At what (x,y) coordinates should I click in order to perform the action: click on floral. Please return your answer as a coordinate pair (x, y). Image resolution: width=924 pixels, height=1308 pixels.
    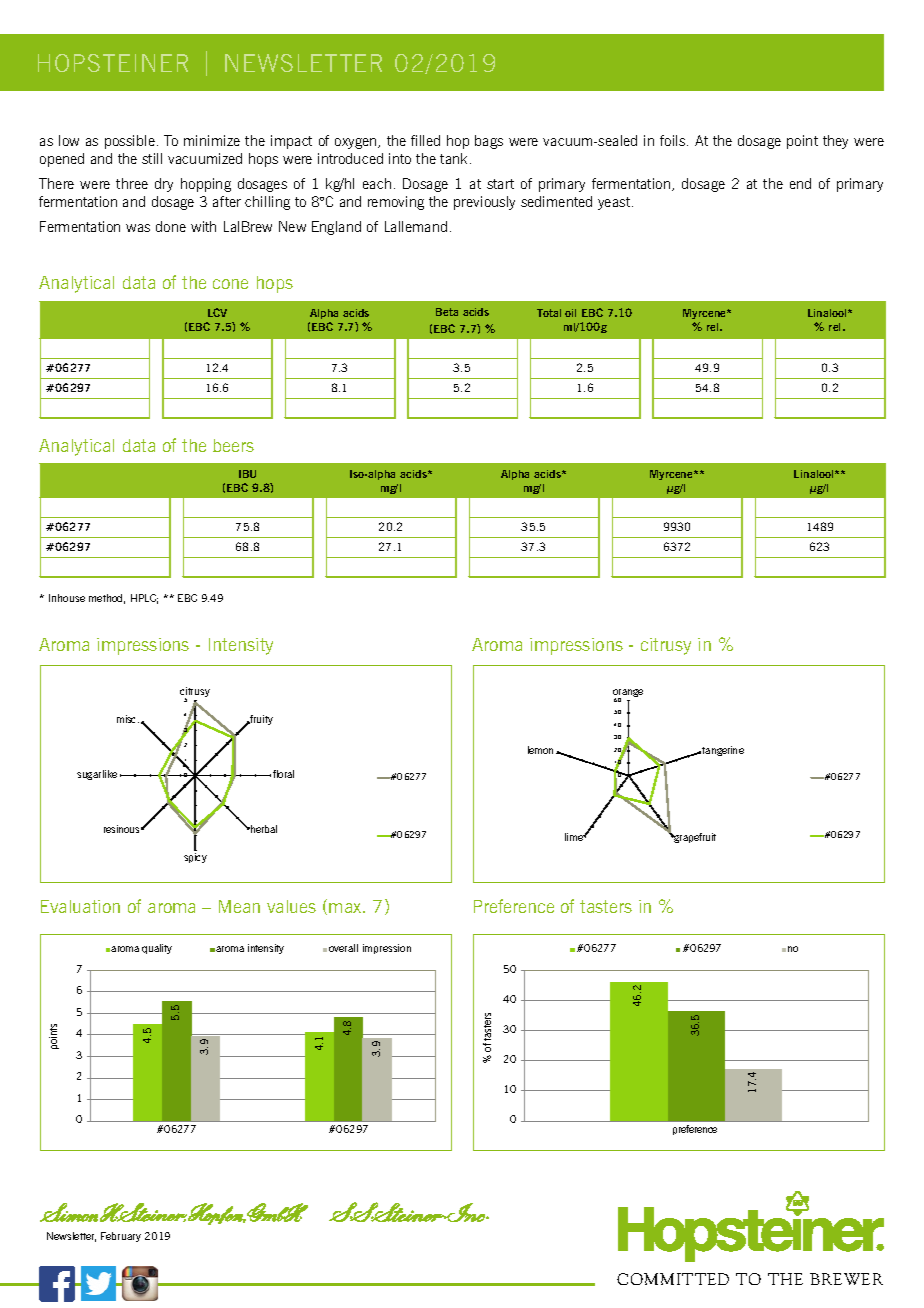
    Looking at the image, I should click on (283, 774).
